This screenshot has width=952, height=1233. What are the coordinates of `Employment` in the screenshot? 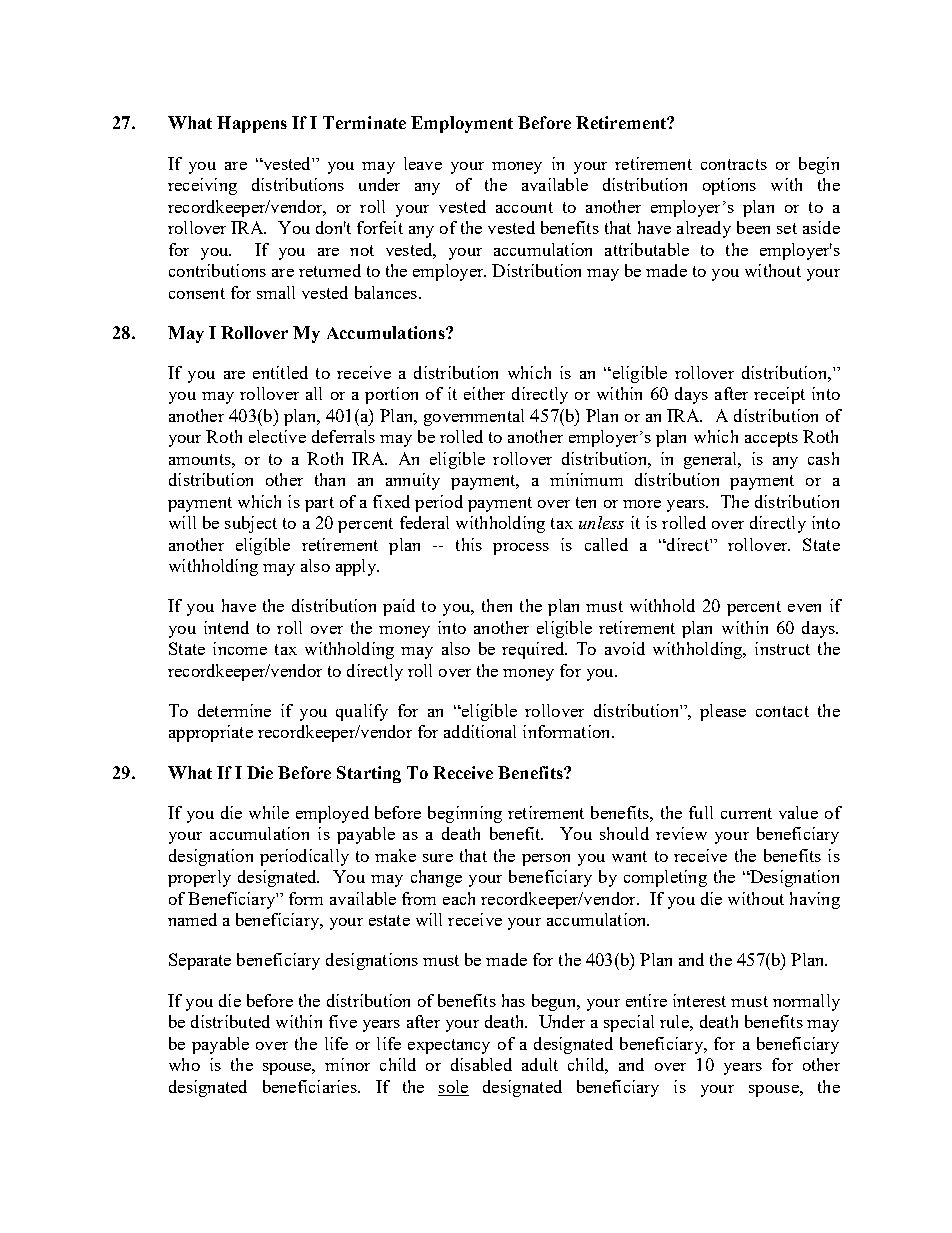 It's located at (462, 124).
